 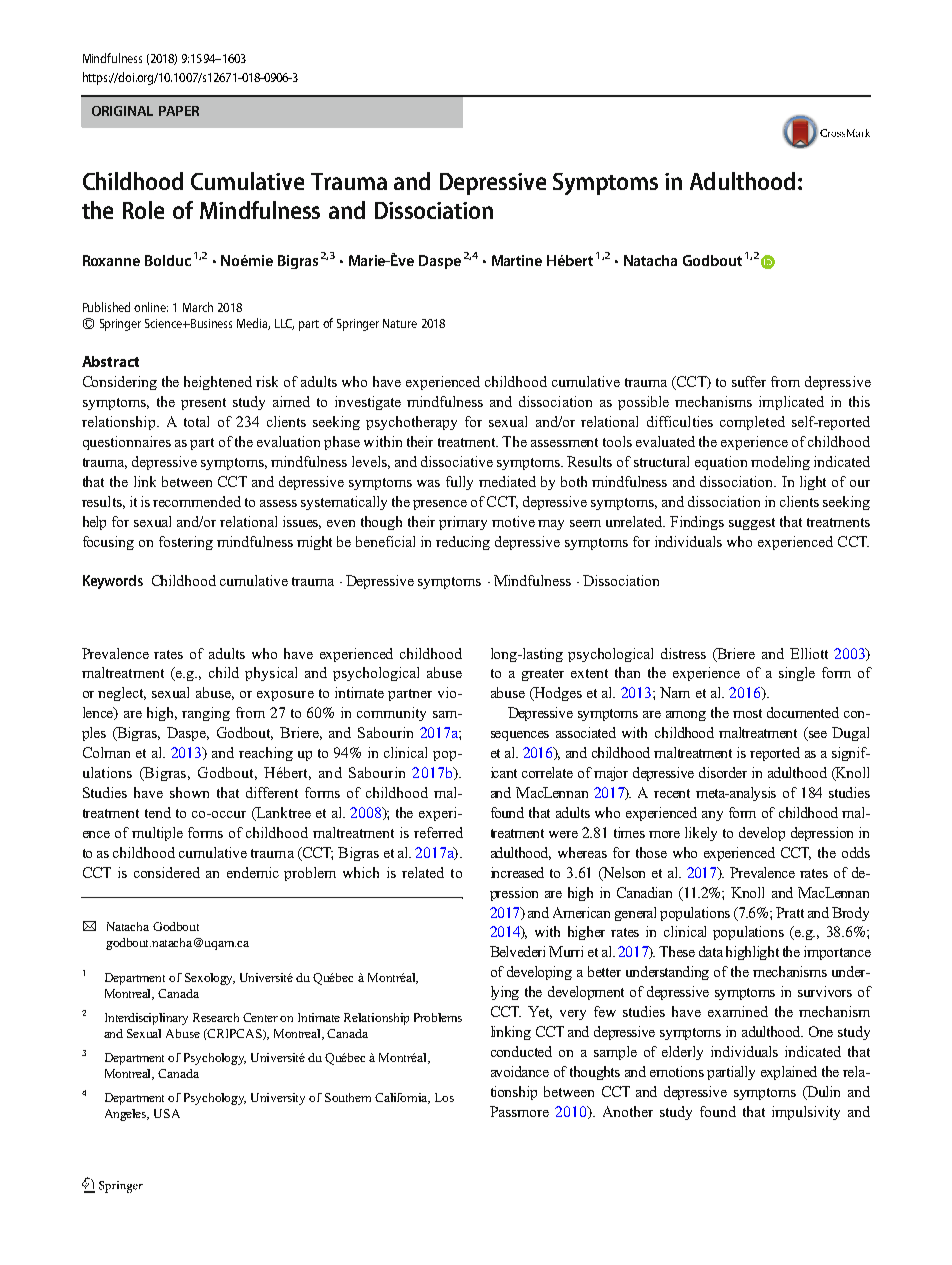 What do you see at coordinates (749, 381) in the screenshot?
I see `suffer` at bounding box center [749, 381].
